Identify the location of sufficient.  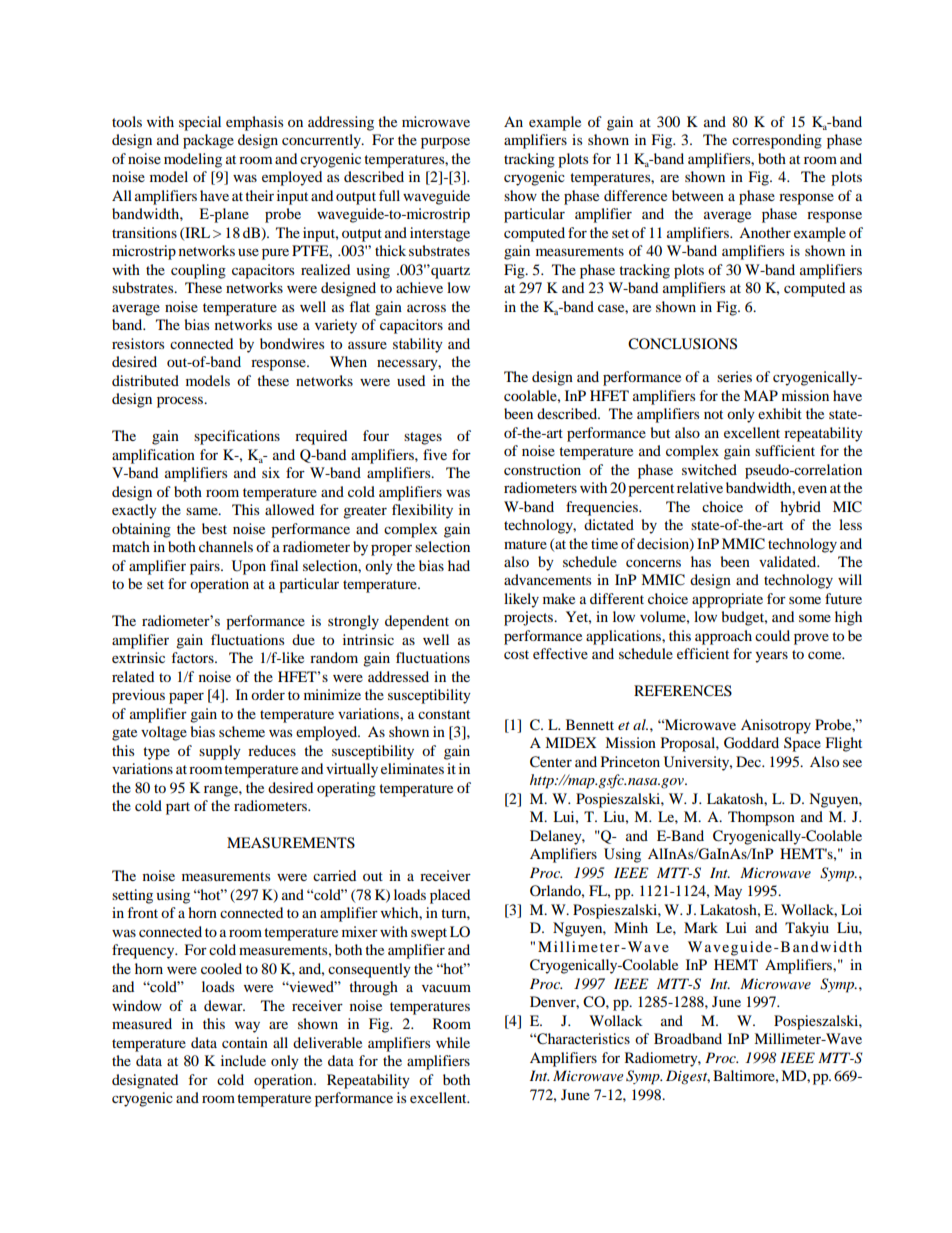
(785, 450).
